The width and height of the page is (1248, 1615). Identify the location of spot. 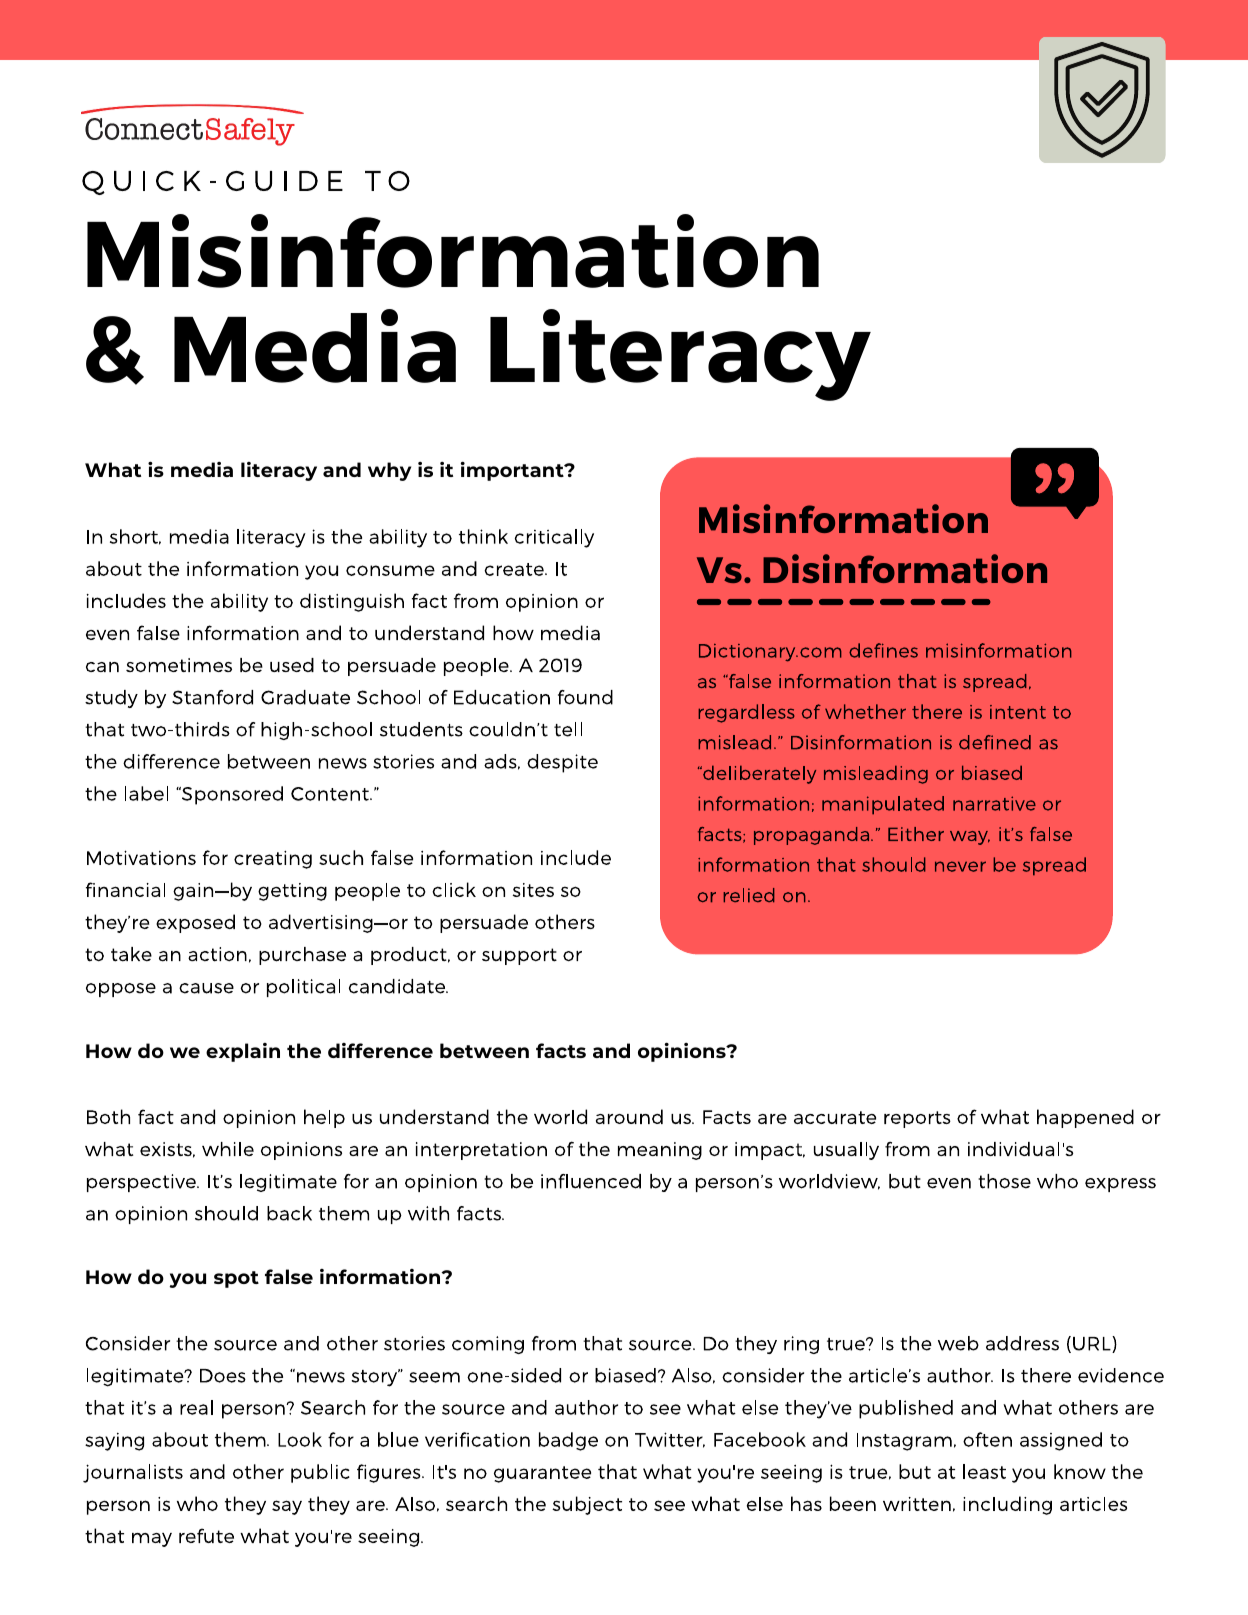
(236, 1279).
